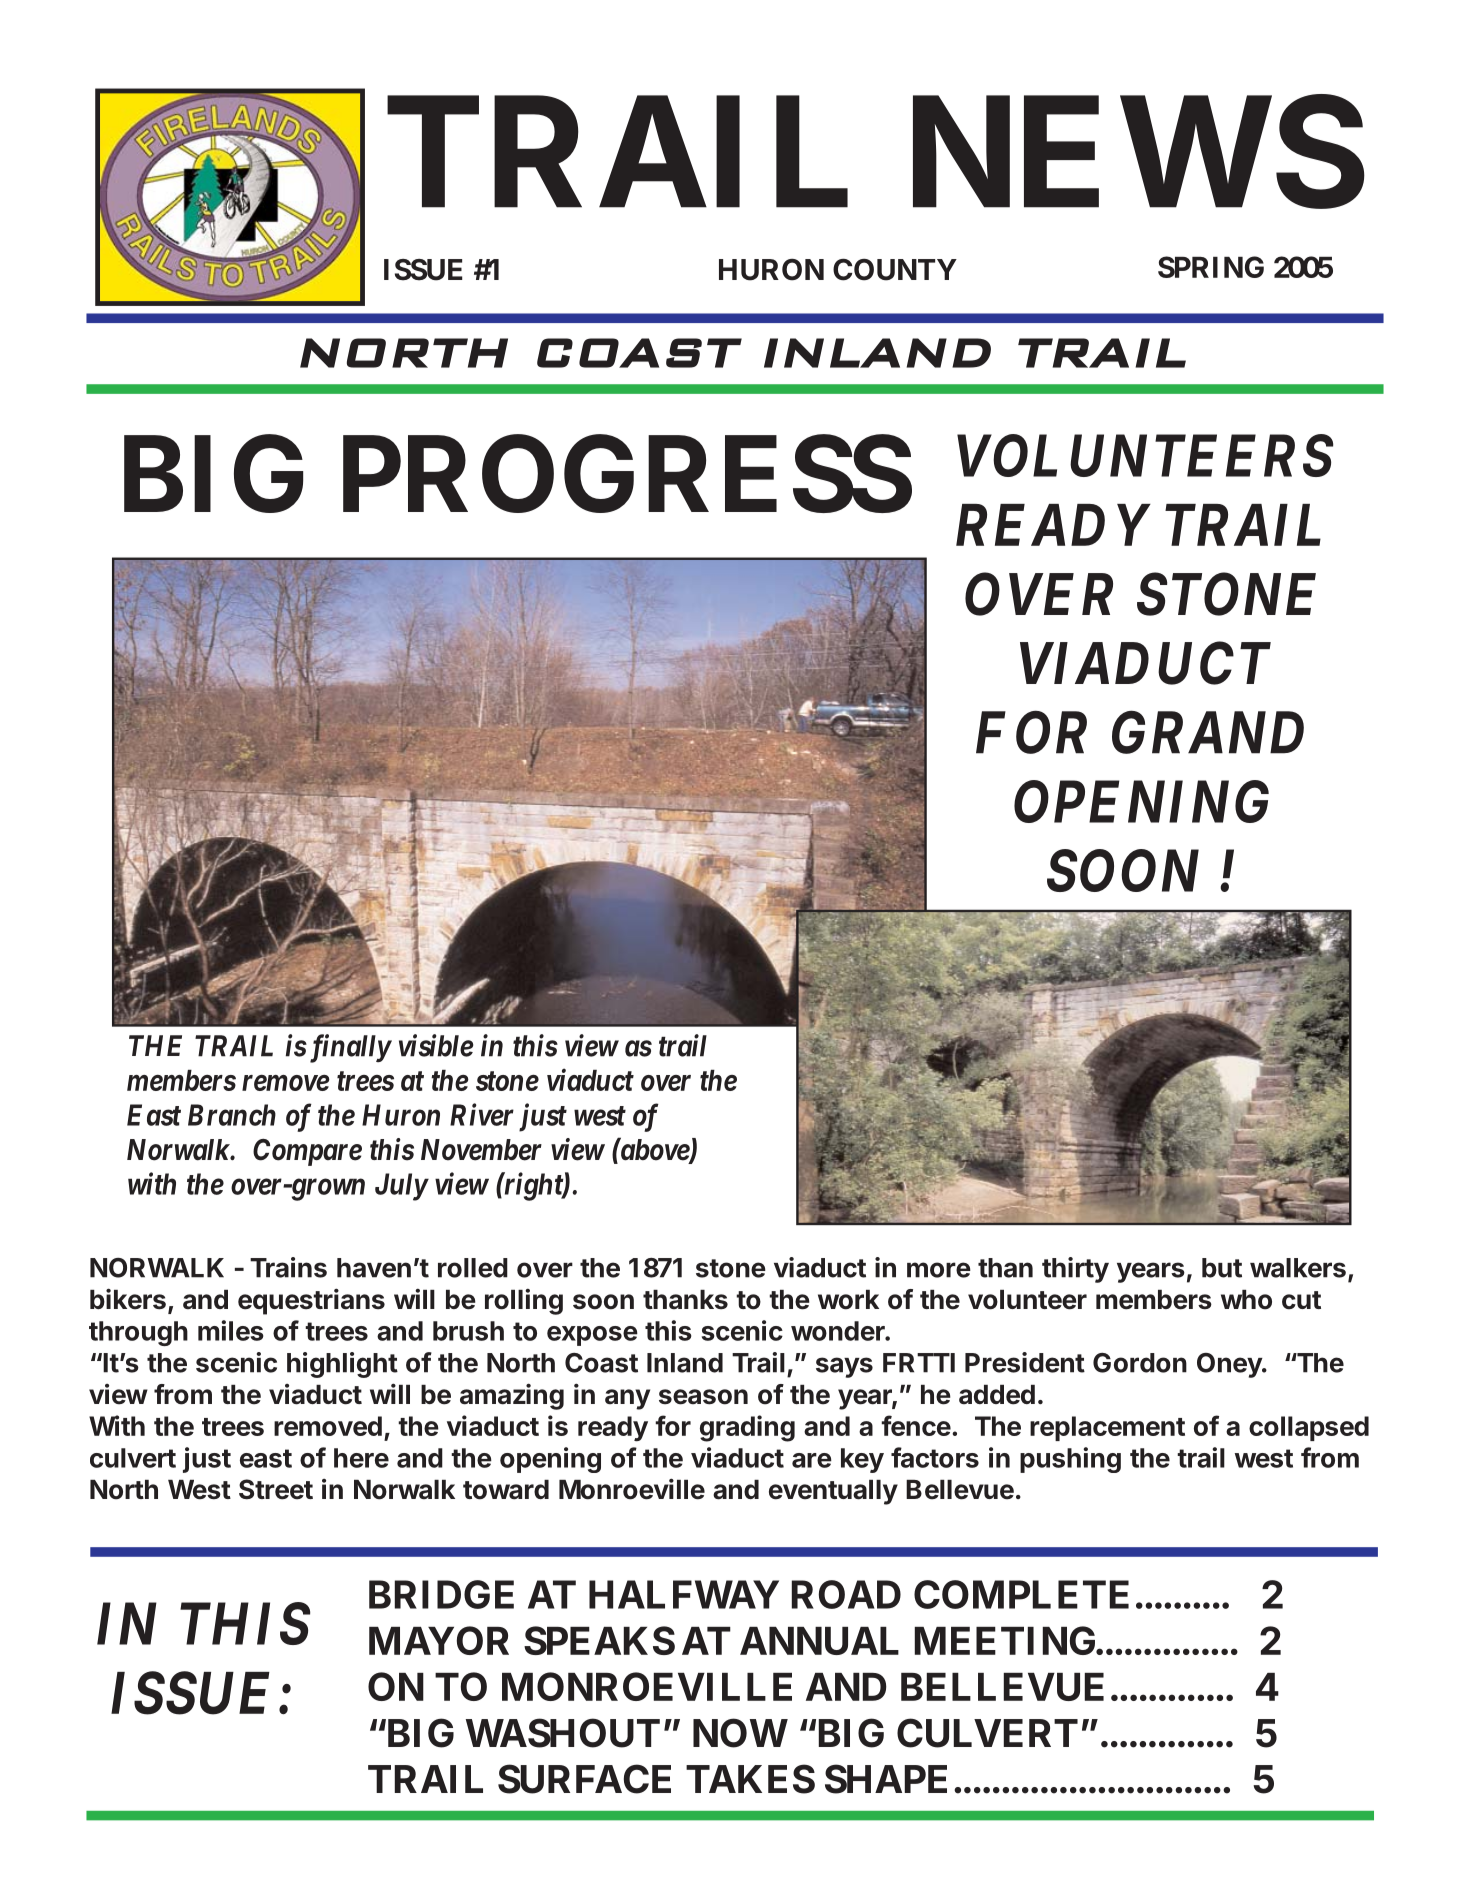 Image resolution: width=1470 pixels, height=1902 pixels. Describe the element at coordinates (740, 1733) in the screenshot. I see `NOW` at that location.
